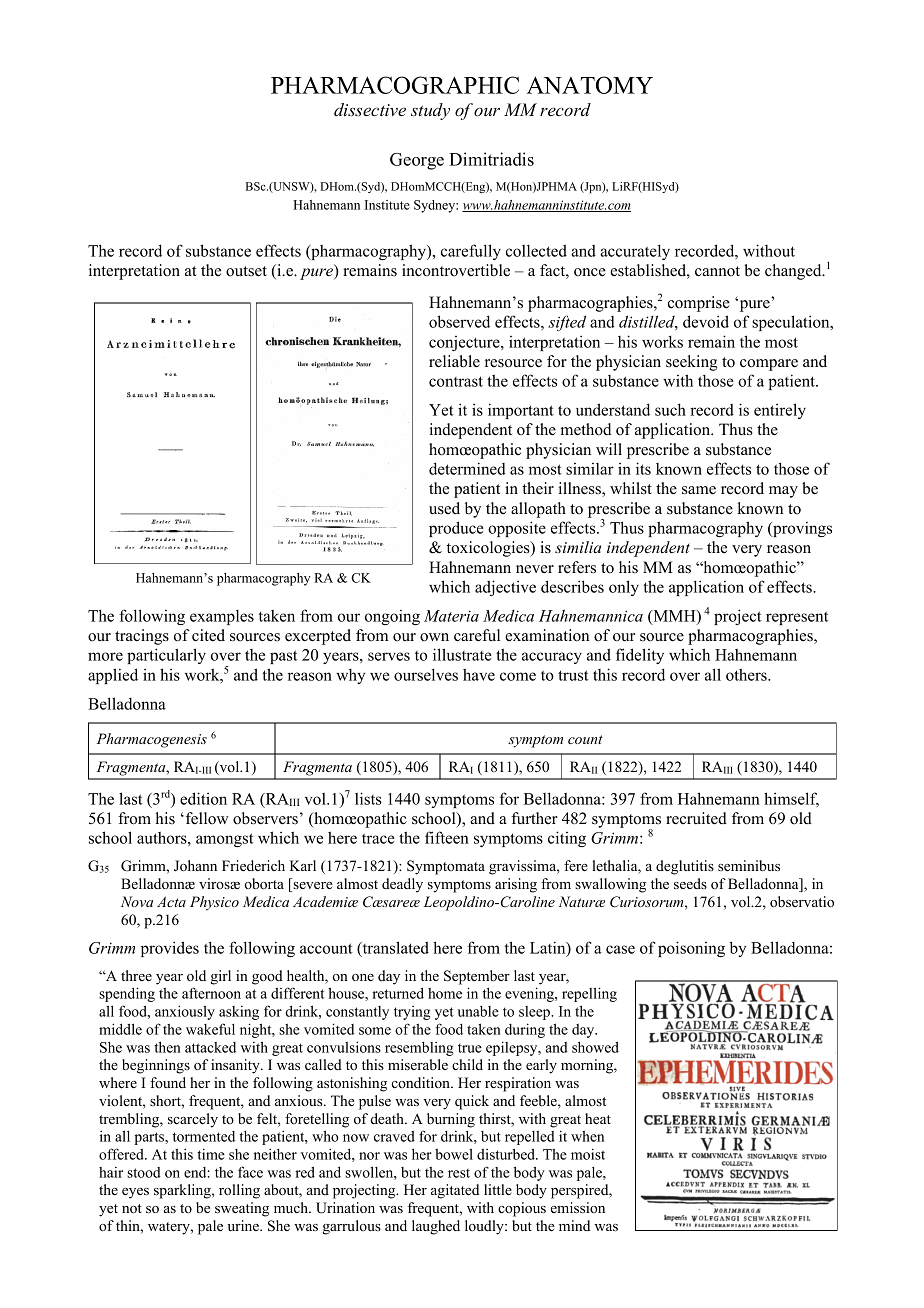  What do you see at coordinates (691, 363) in the screenshot?
I see `seeking` at bounding box center [691, 363].
